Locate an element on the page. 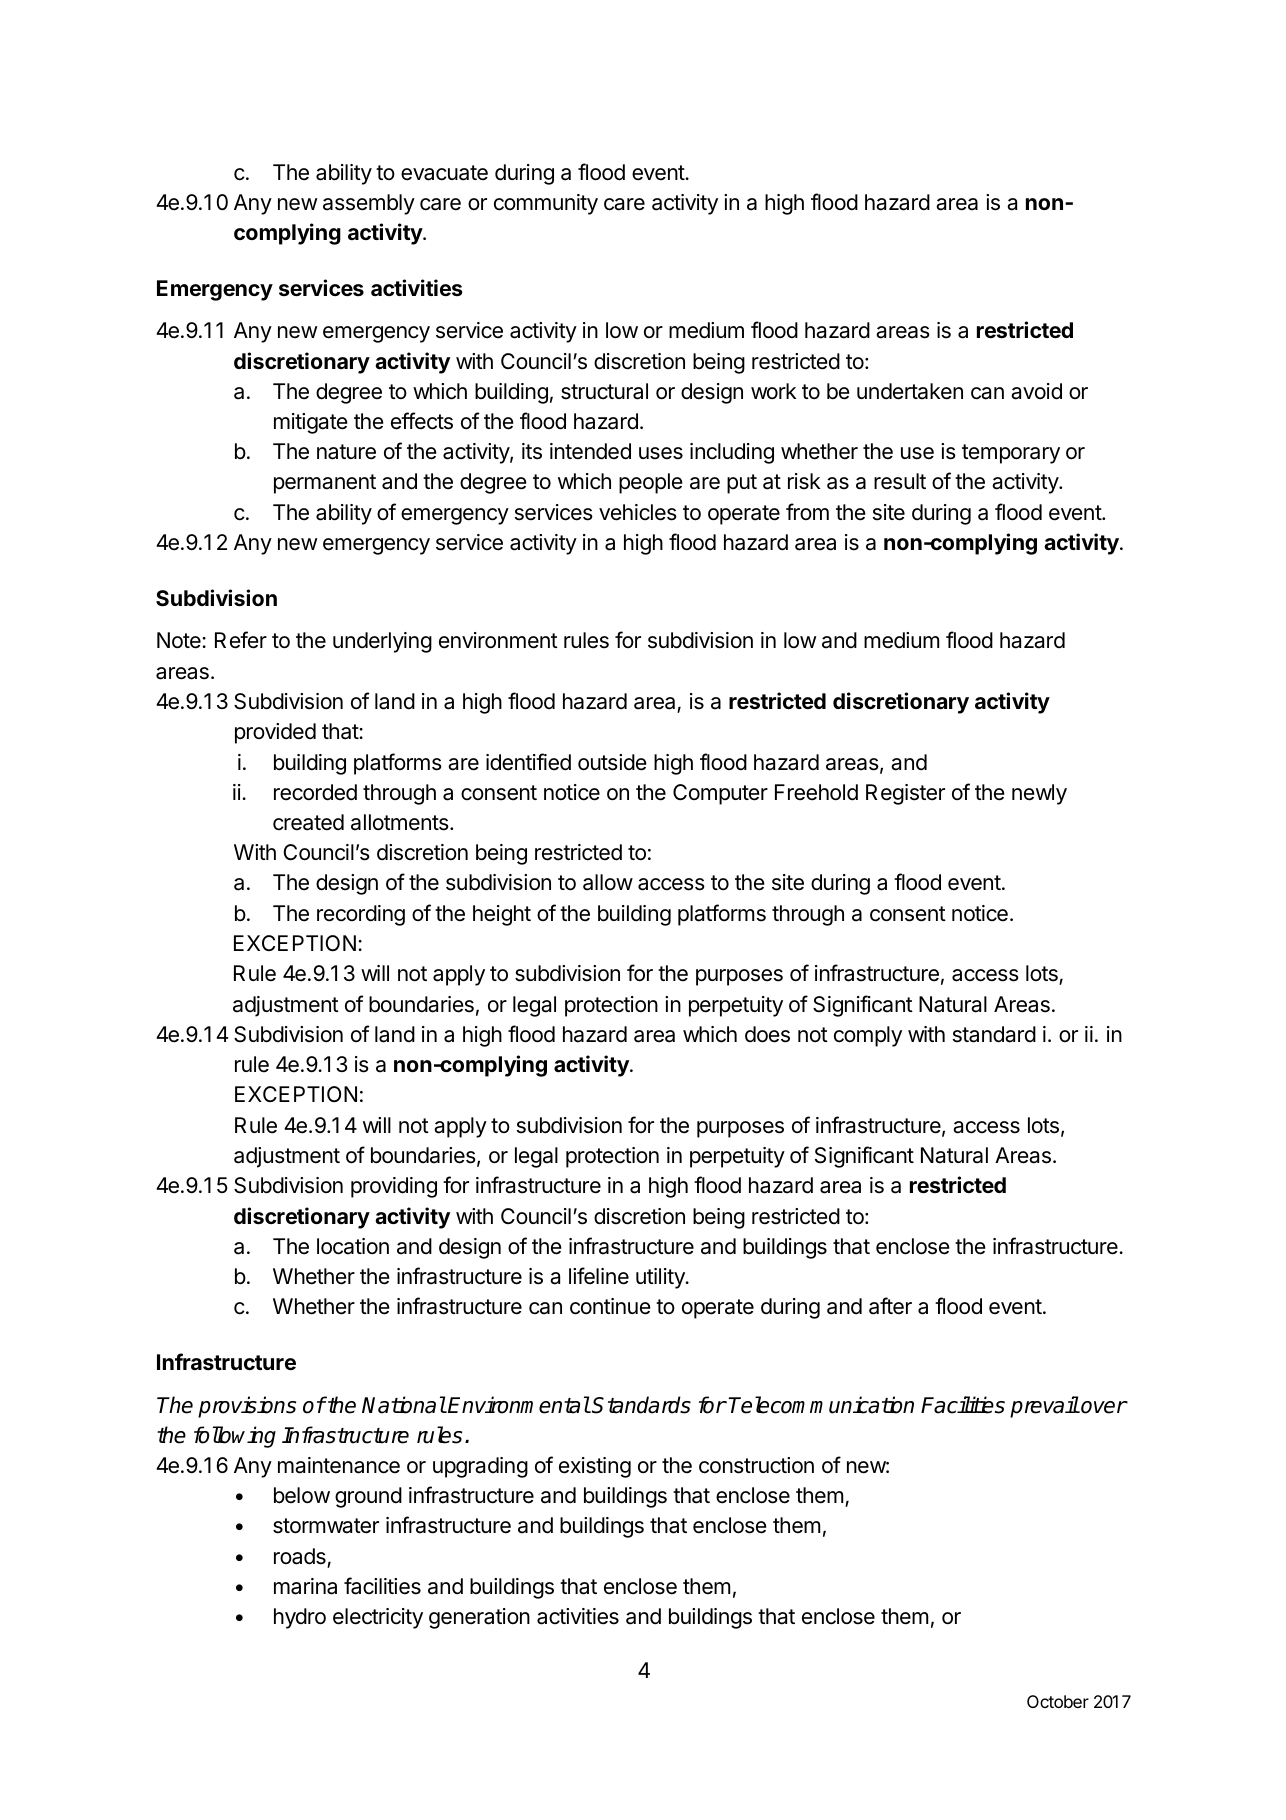 This image has height=1820, width=1286. hydro is located at coordinates (300, 1618).
